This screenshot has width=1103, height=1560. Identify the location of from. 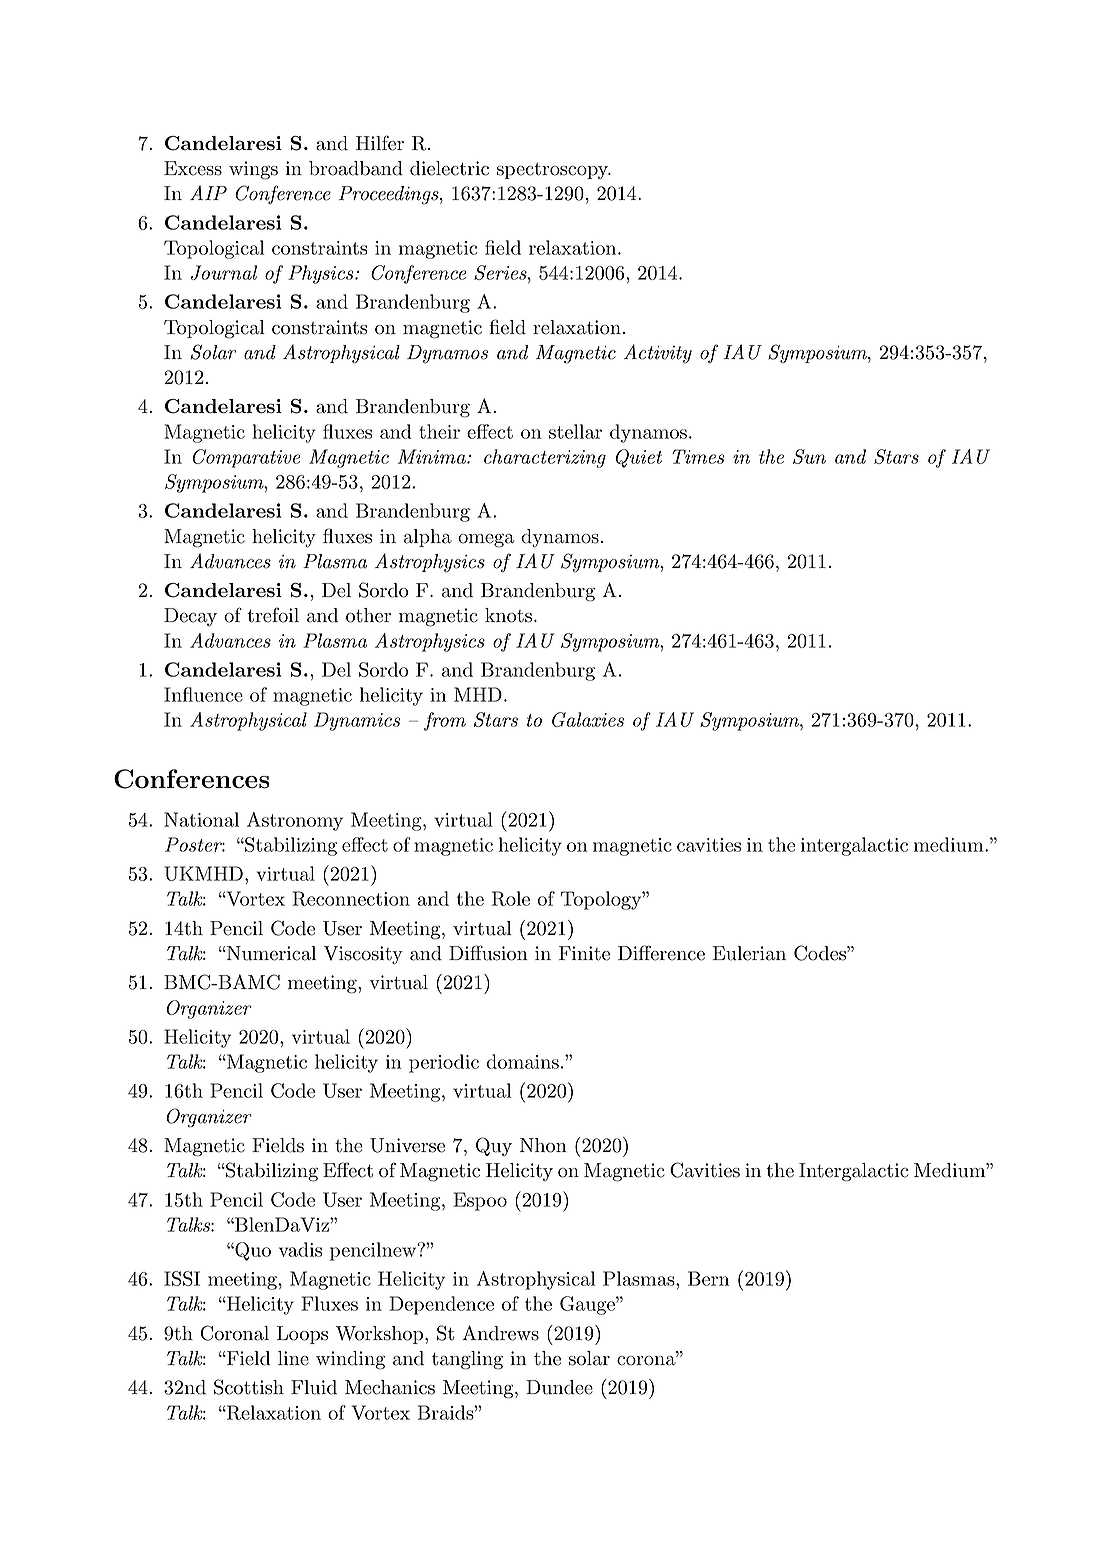
(445, 721).
